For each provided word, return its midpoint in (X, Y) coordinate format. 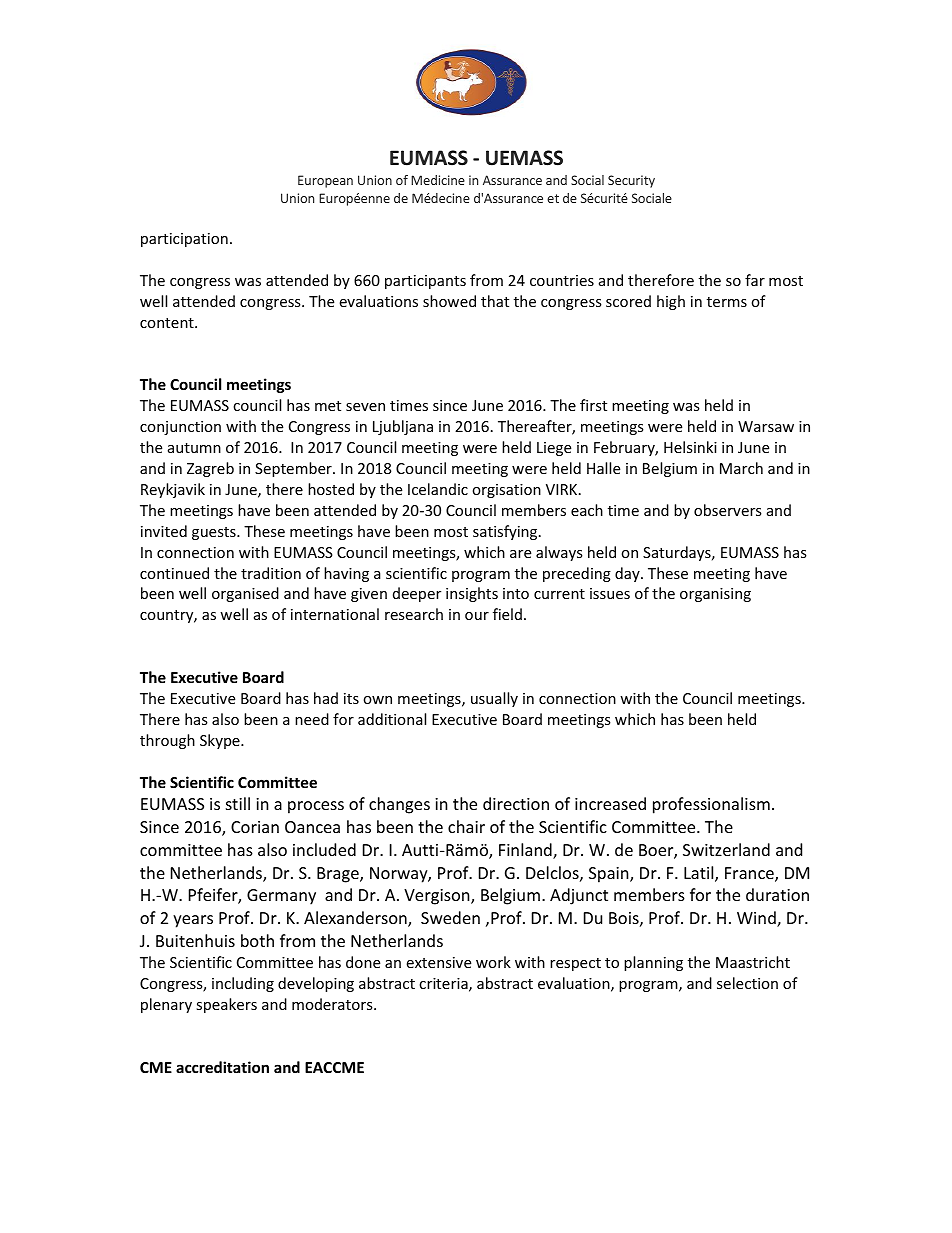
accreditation (222, 1067)
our (477, 616)
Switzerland (726, 849)
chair (466, 826)
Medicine (438, 180)
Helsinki (690, 447)
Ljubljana (403, 427)
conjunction (180, 428)
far (755, 280)
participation (184, 240)
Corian (255, 827)
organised (245, 594)
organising (715, 595)
